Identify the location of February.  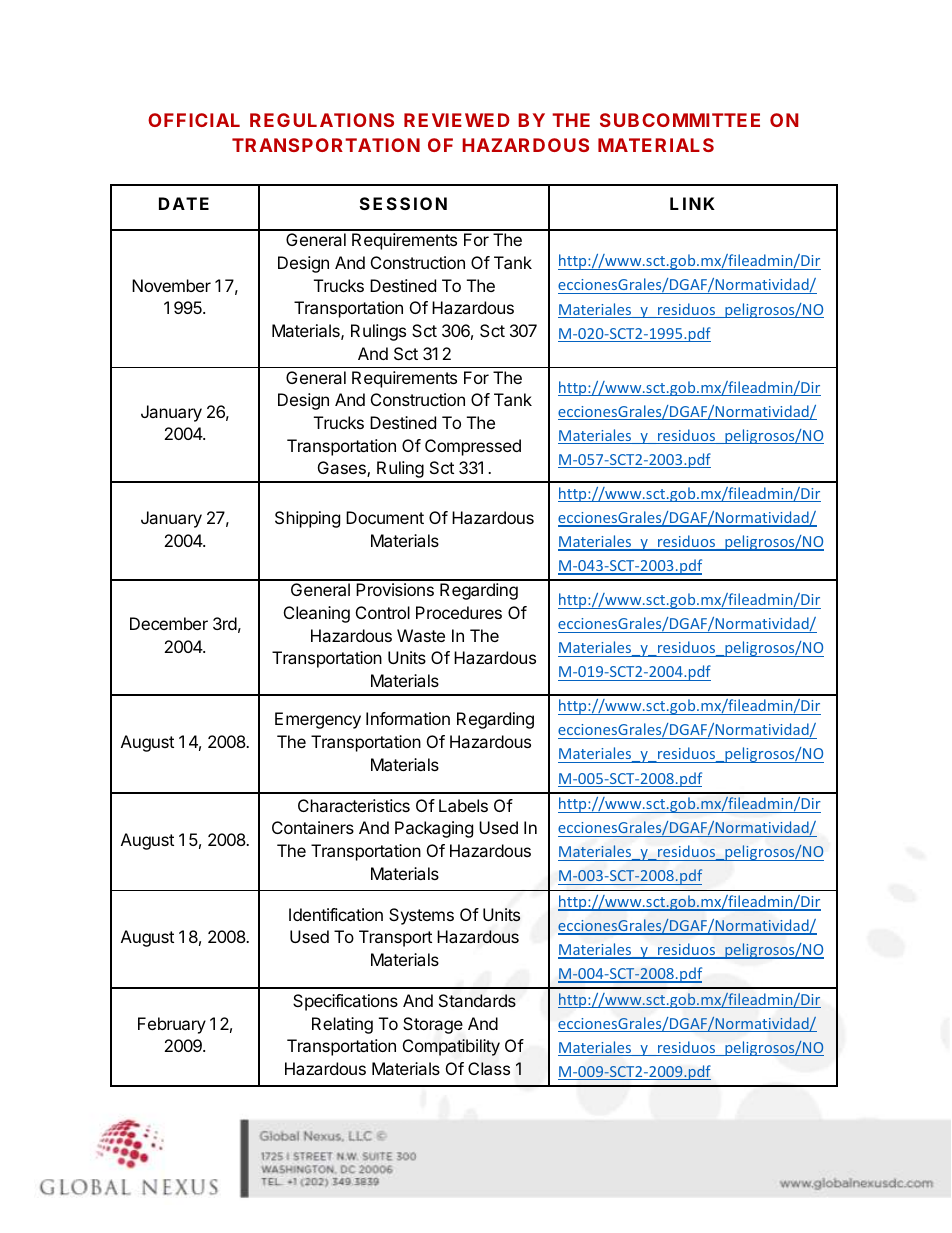
(172, 1025).
